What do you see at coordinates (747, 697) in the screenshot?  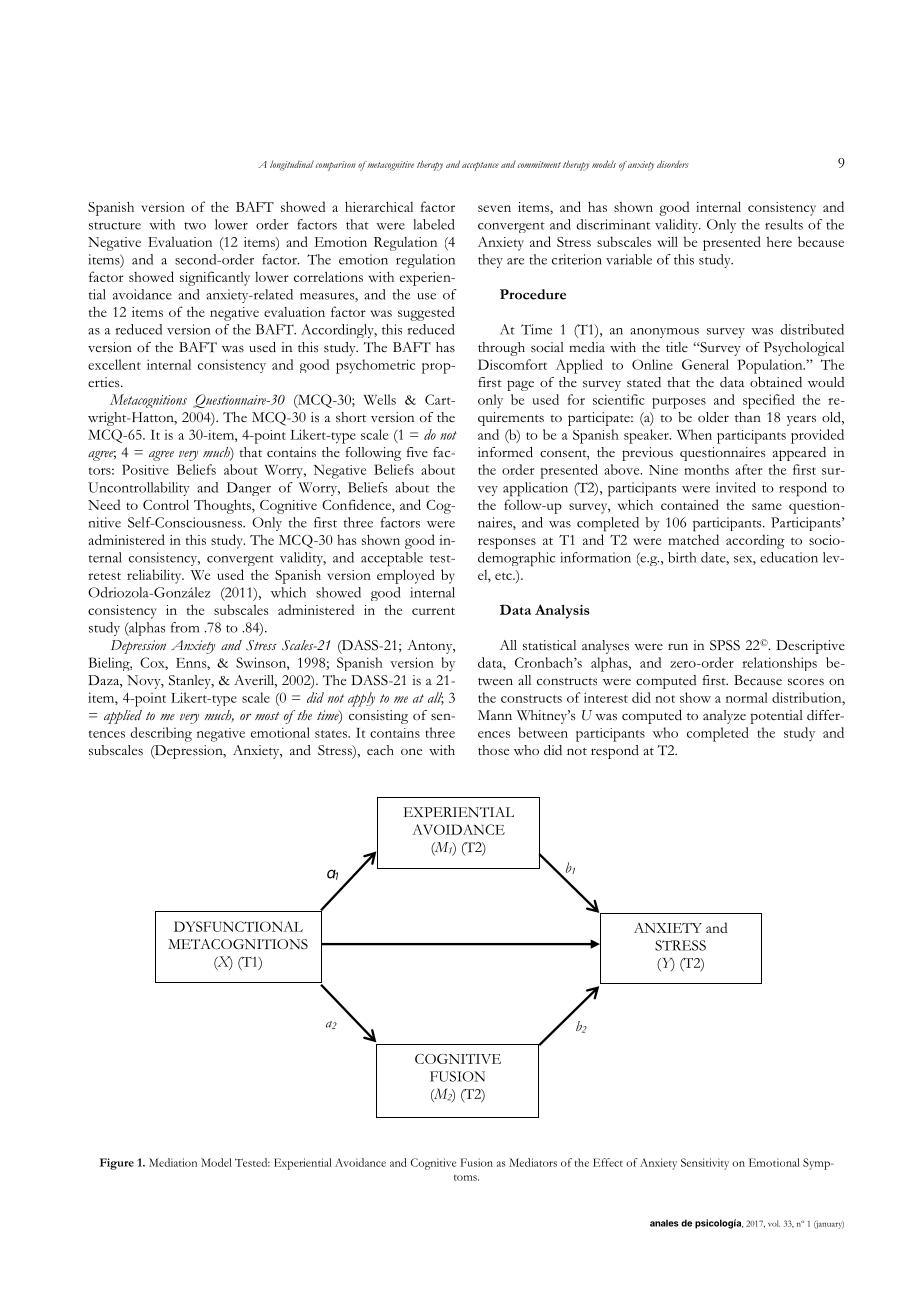 I see `normal` at bounding box center [747, 697].
